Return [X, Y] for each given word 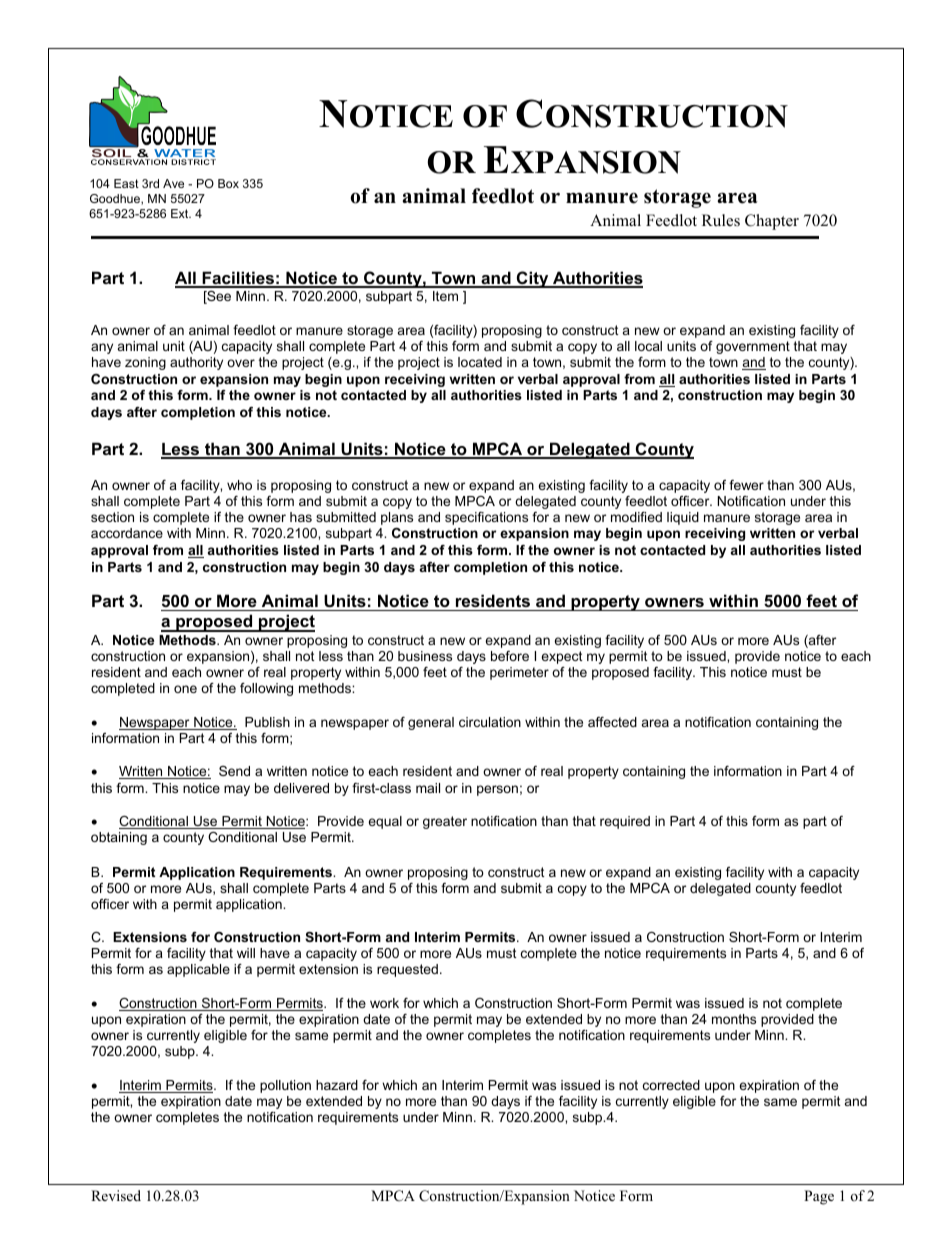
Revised [116, 1195]
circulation [490, 722]
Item [445, 296]
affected [612, 722]
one [185, 689]
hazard [337, 1085]
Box [228, 183]
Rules [721, 220]
